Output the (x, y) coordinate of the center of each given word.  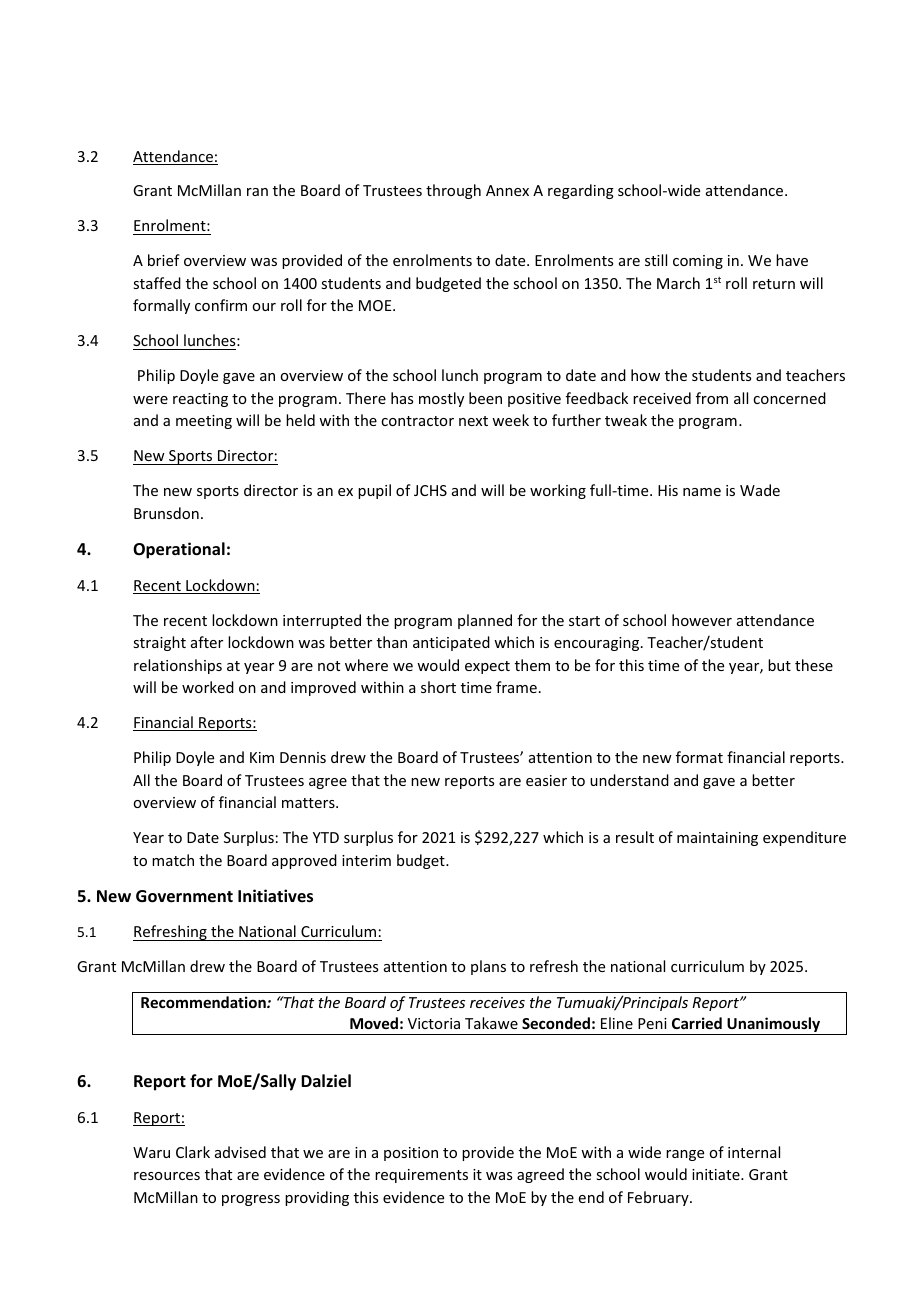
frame (516, 687)
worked (208, 687)
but (779, 665)
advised (240, 1152)
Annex (507, 190)
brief (164, 260)
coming (698, 262)
